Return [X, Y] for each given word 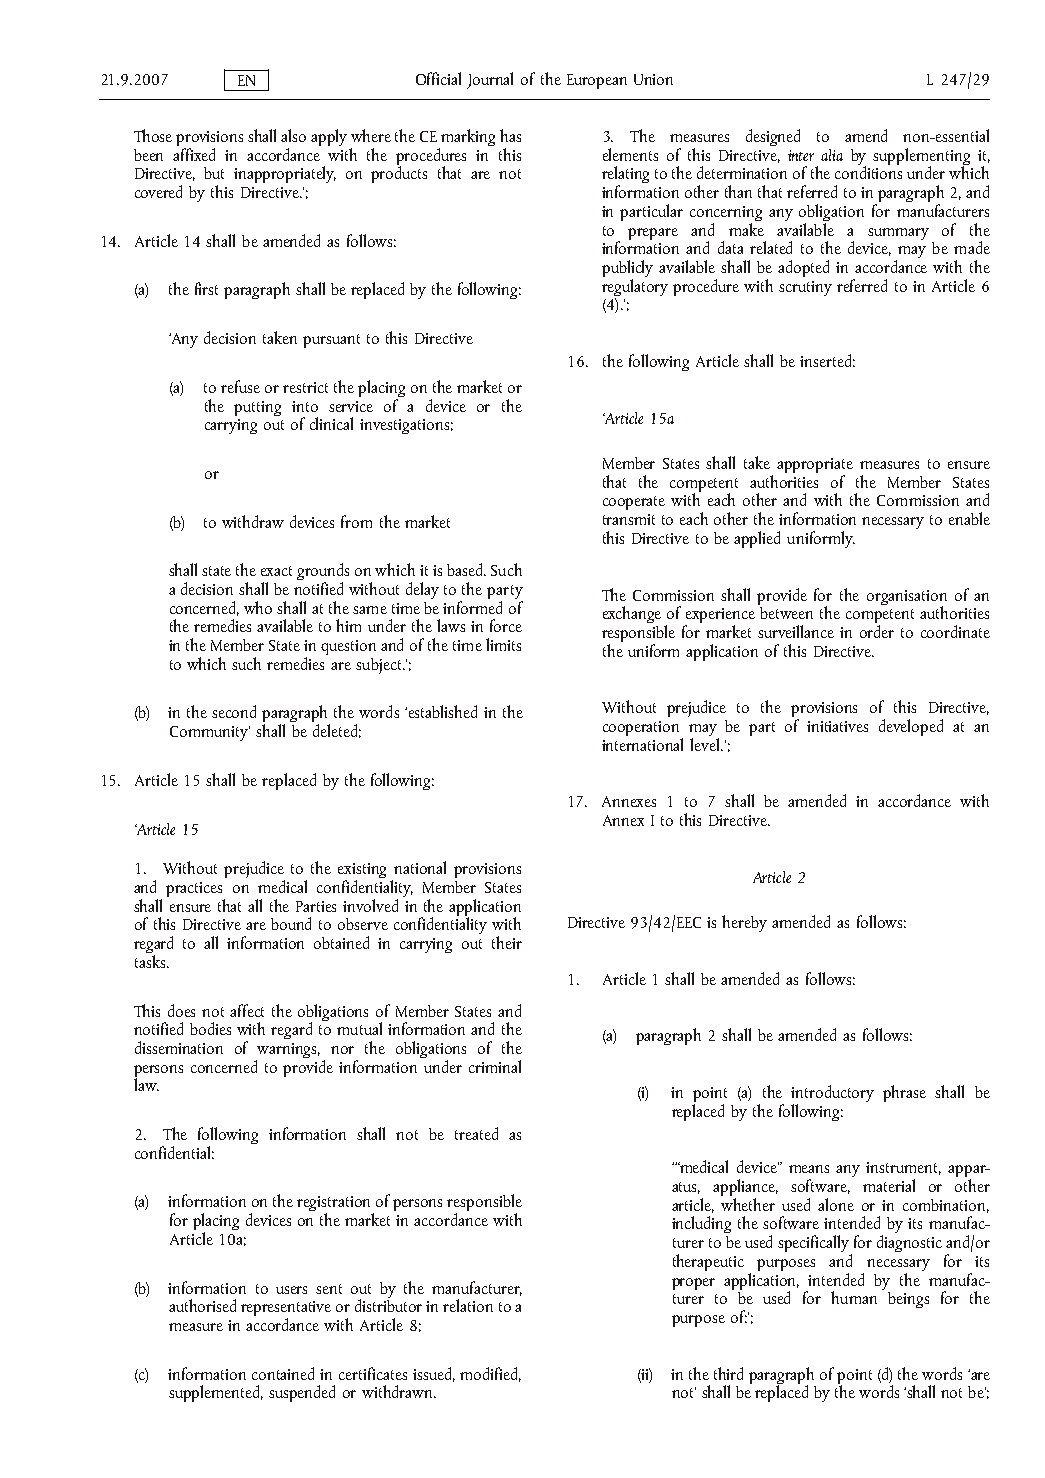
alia [832, 155]
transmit [629, 519]
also [293, 135]
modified [490, 1374]
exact [276, 571]
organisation [907, 598]
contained [283, 1373]
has [510, 135]
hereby [744, 923]
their [507, 942]
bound [291, 923]
